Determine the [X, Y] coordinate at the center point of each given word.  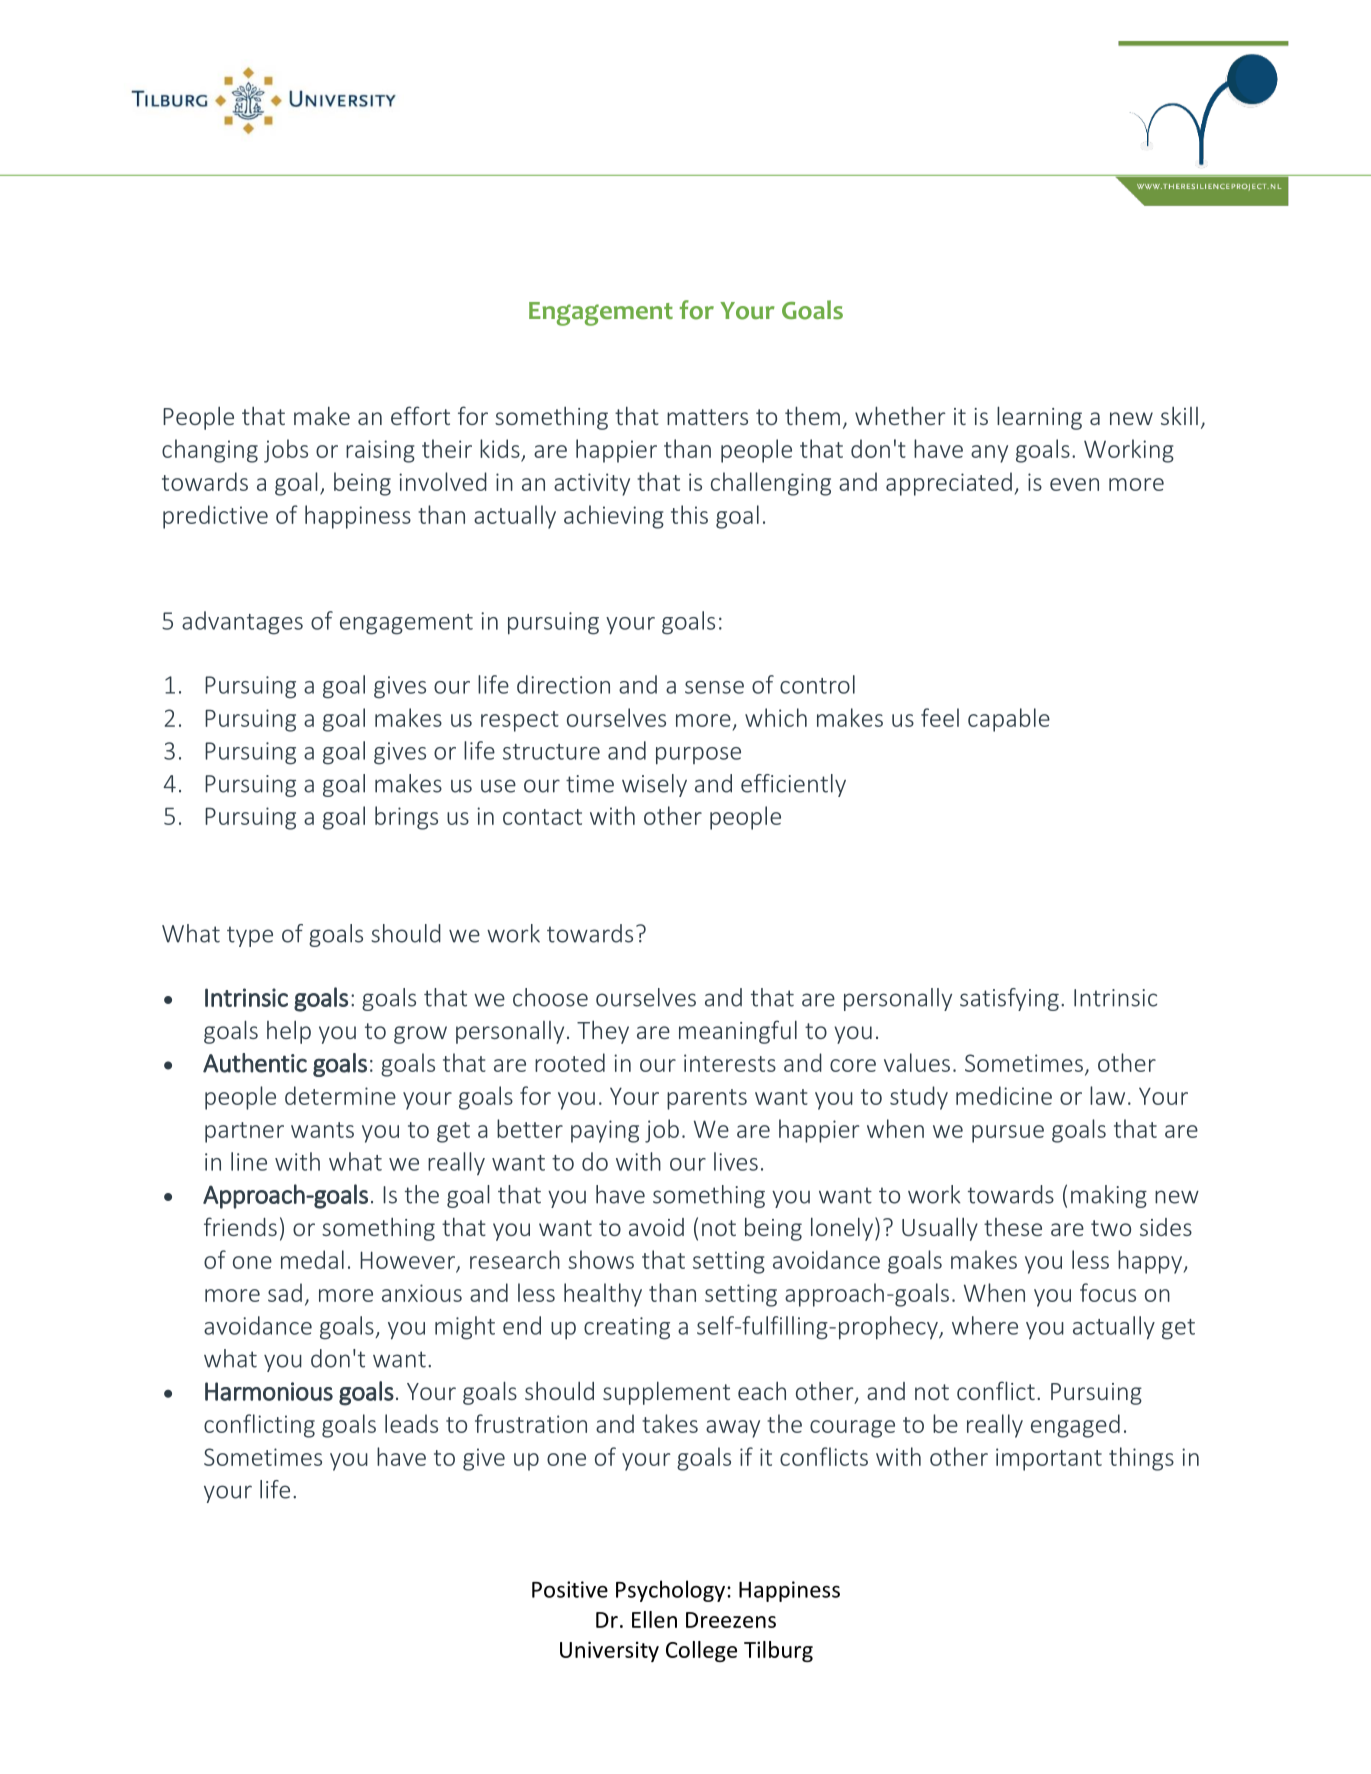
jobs [286, 451]
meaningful [738, 1032]
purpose [698, 756]
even [1074, 484]
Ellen [654, 1619]
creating [627, 1328]
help [289, 1032]
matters [707, 417]
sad [285, 1292]
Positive [570, 1589]
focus [1108, 1292]
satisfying [1009, 999]
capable [1009, 720]
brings [406, 818]
